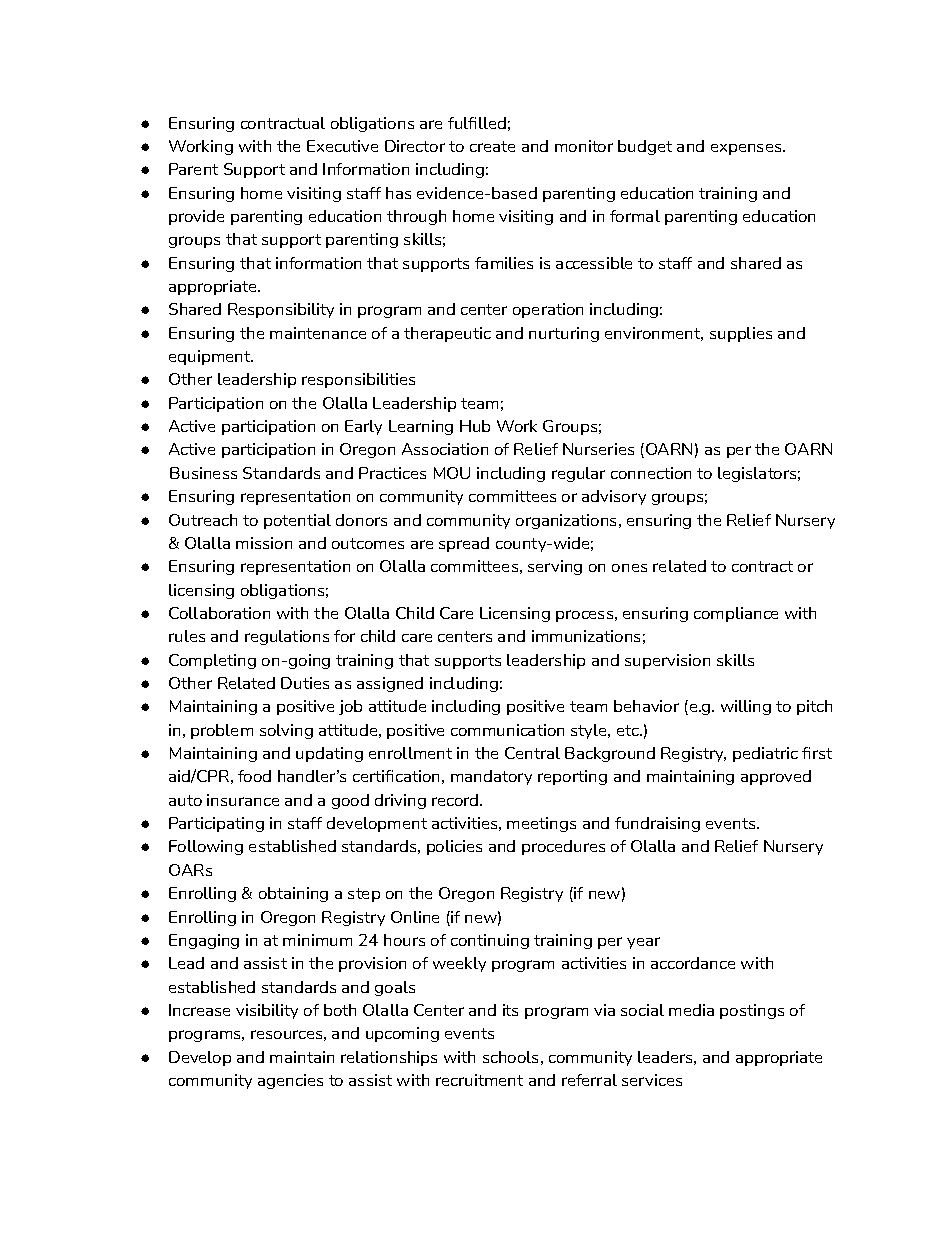 The image size is (952, 1233). Describe the element at coordinates (342, 146) in the document. I see `Executive` at that location.
